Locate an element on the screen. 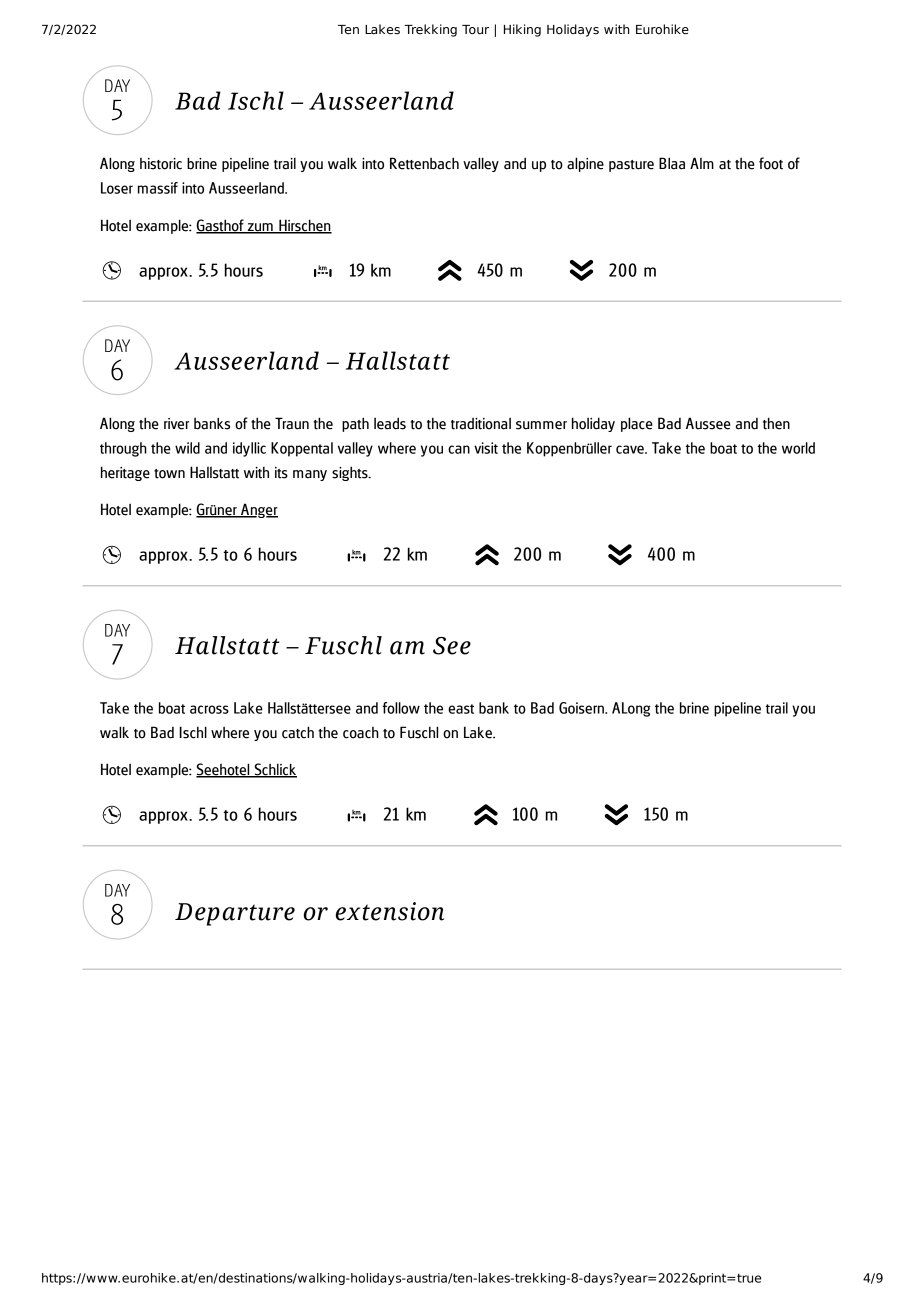  east is located at coordinates (461, 709).
